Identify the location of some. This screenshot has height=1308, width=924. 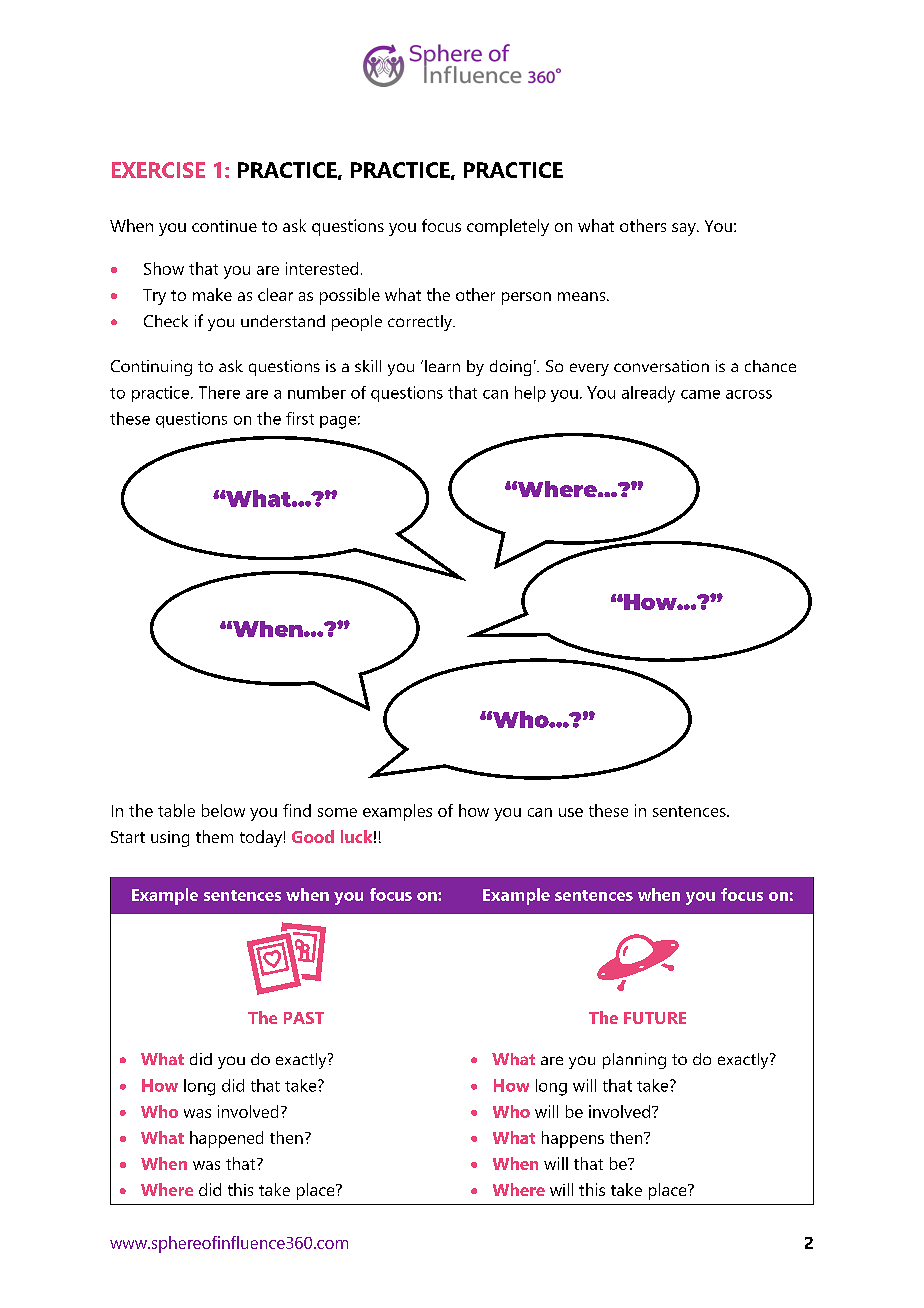
(337, 812).
